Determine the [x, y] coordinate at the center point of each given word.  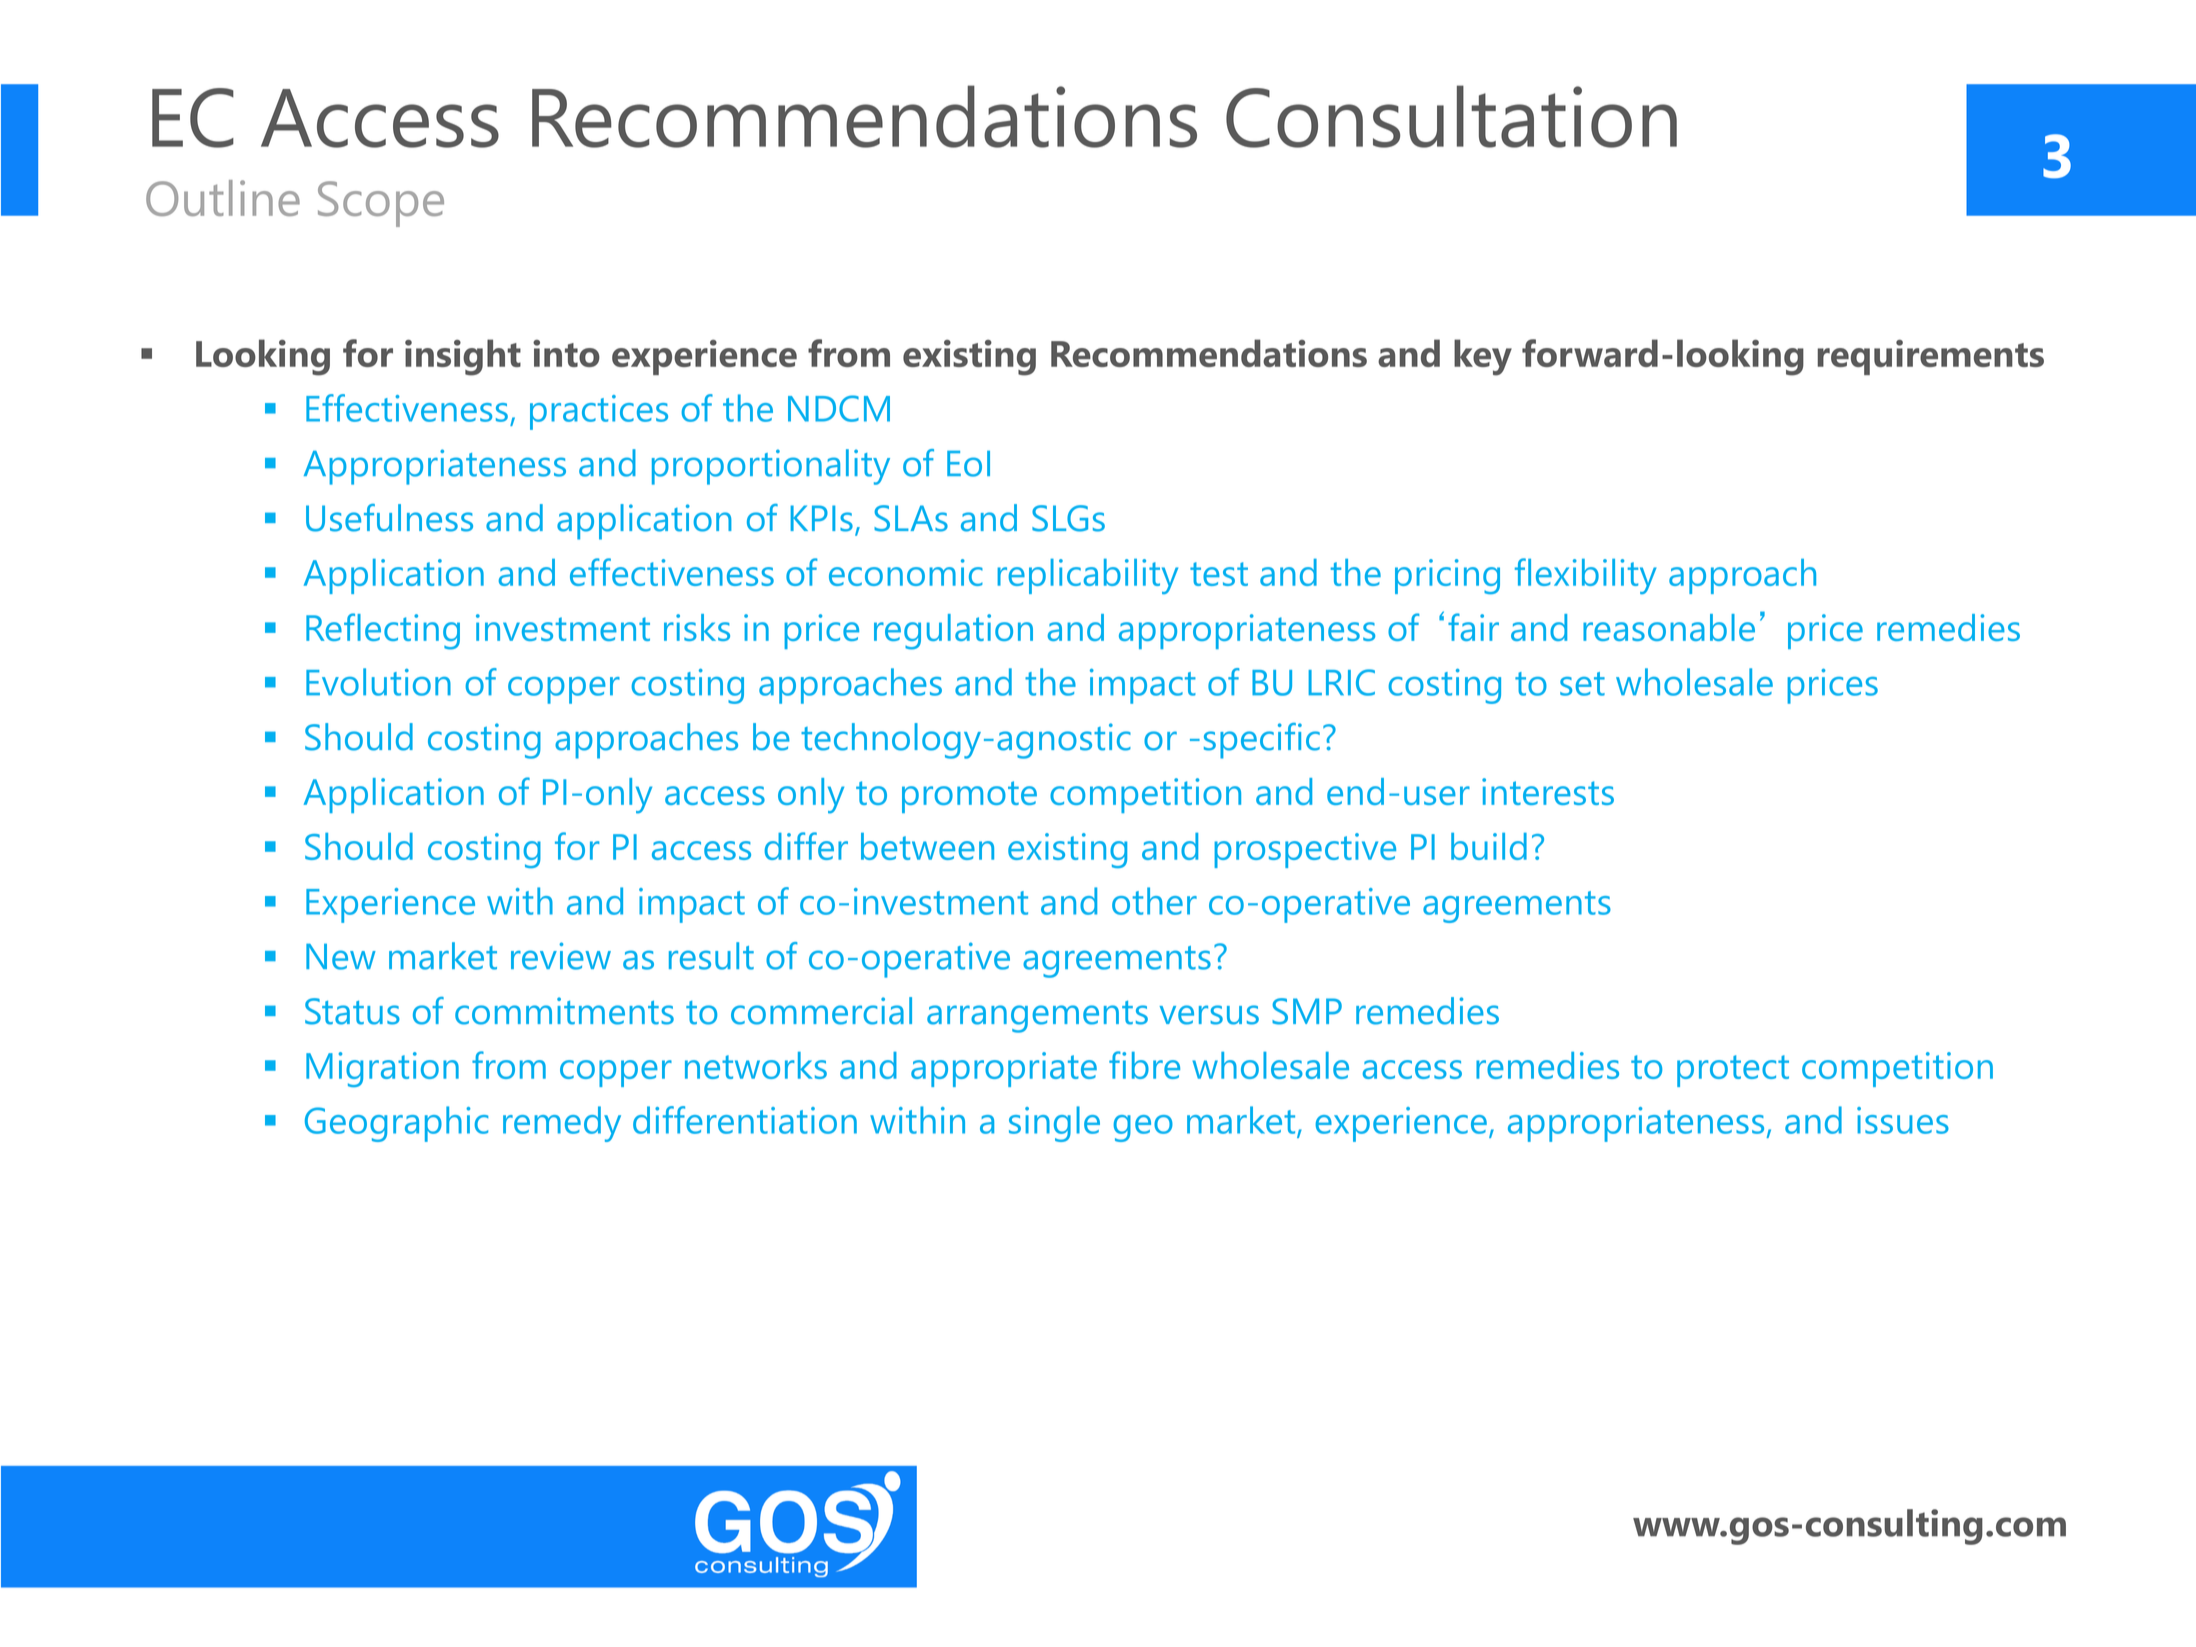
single [1054, 1124]
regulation [953, 632]
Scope [381, 204]
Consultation [1451, 116]
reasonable [1669, 627]
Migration [382, 1069]
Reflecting [383, 631]
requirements [1930, 357]
